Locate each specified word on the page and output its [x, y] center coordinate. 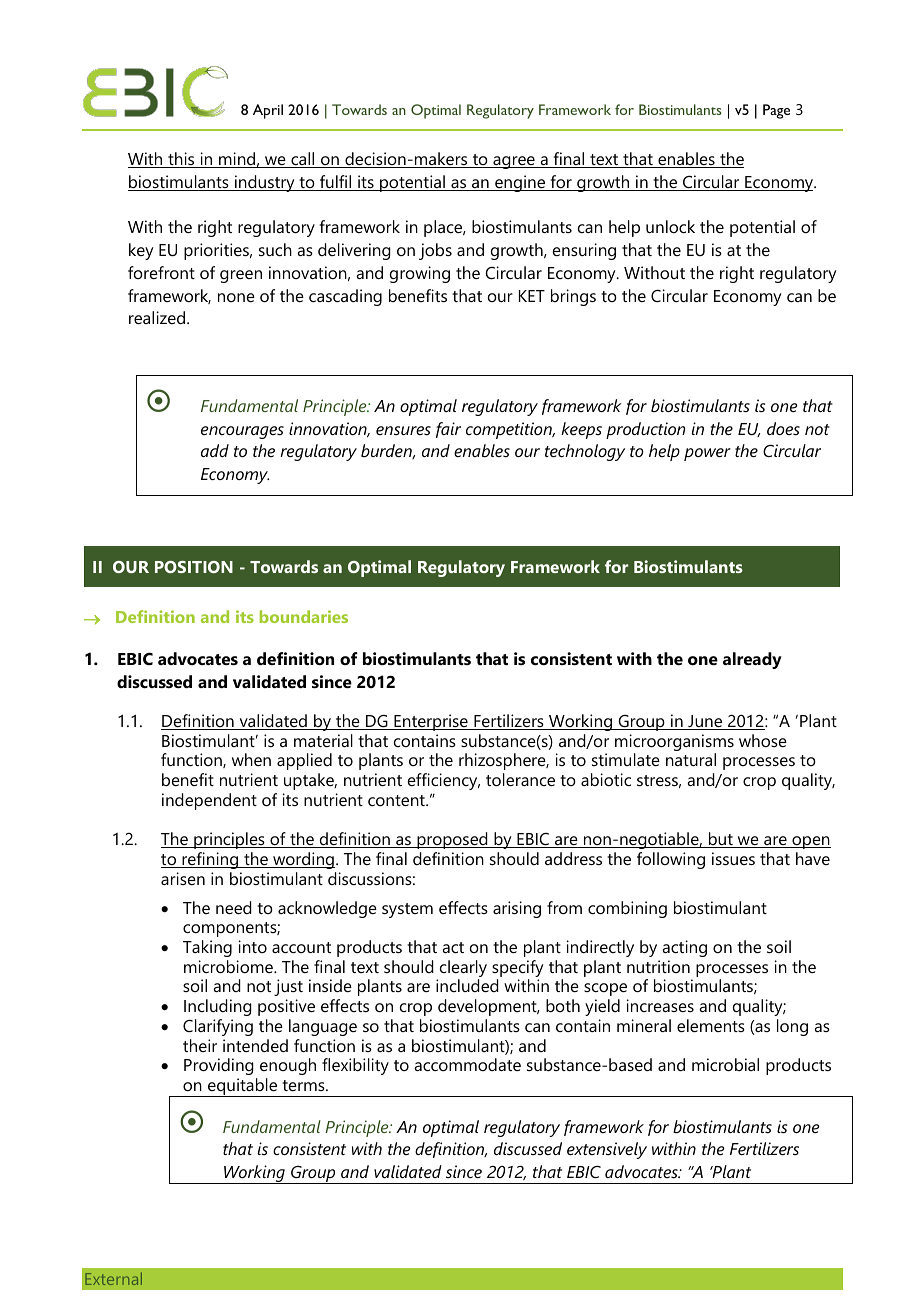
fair [448, 430]
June [705, 722]
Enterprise [431, 722]
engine [520, 183]
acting [684, 948]
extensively [607, 1150]
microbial [725, 1064]
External [113, 1278]
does [783, 428]
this [181, 160]
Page [776, 111]
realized [158, 317]
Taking [207, 948]
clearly [463, 970]
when [251, 759]
